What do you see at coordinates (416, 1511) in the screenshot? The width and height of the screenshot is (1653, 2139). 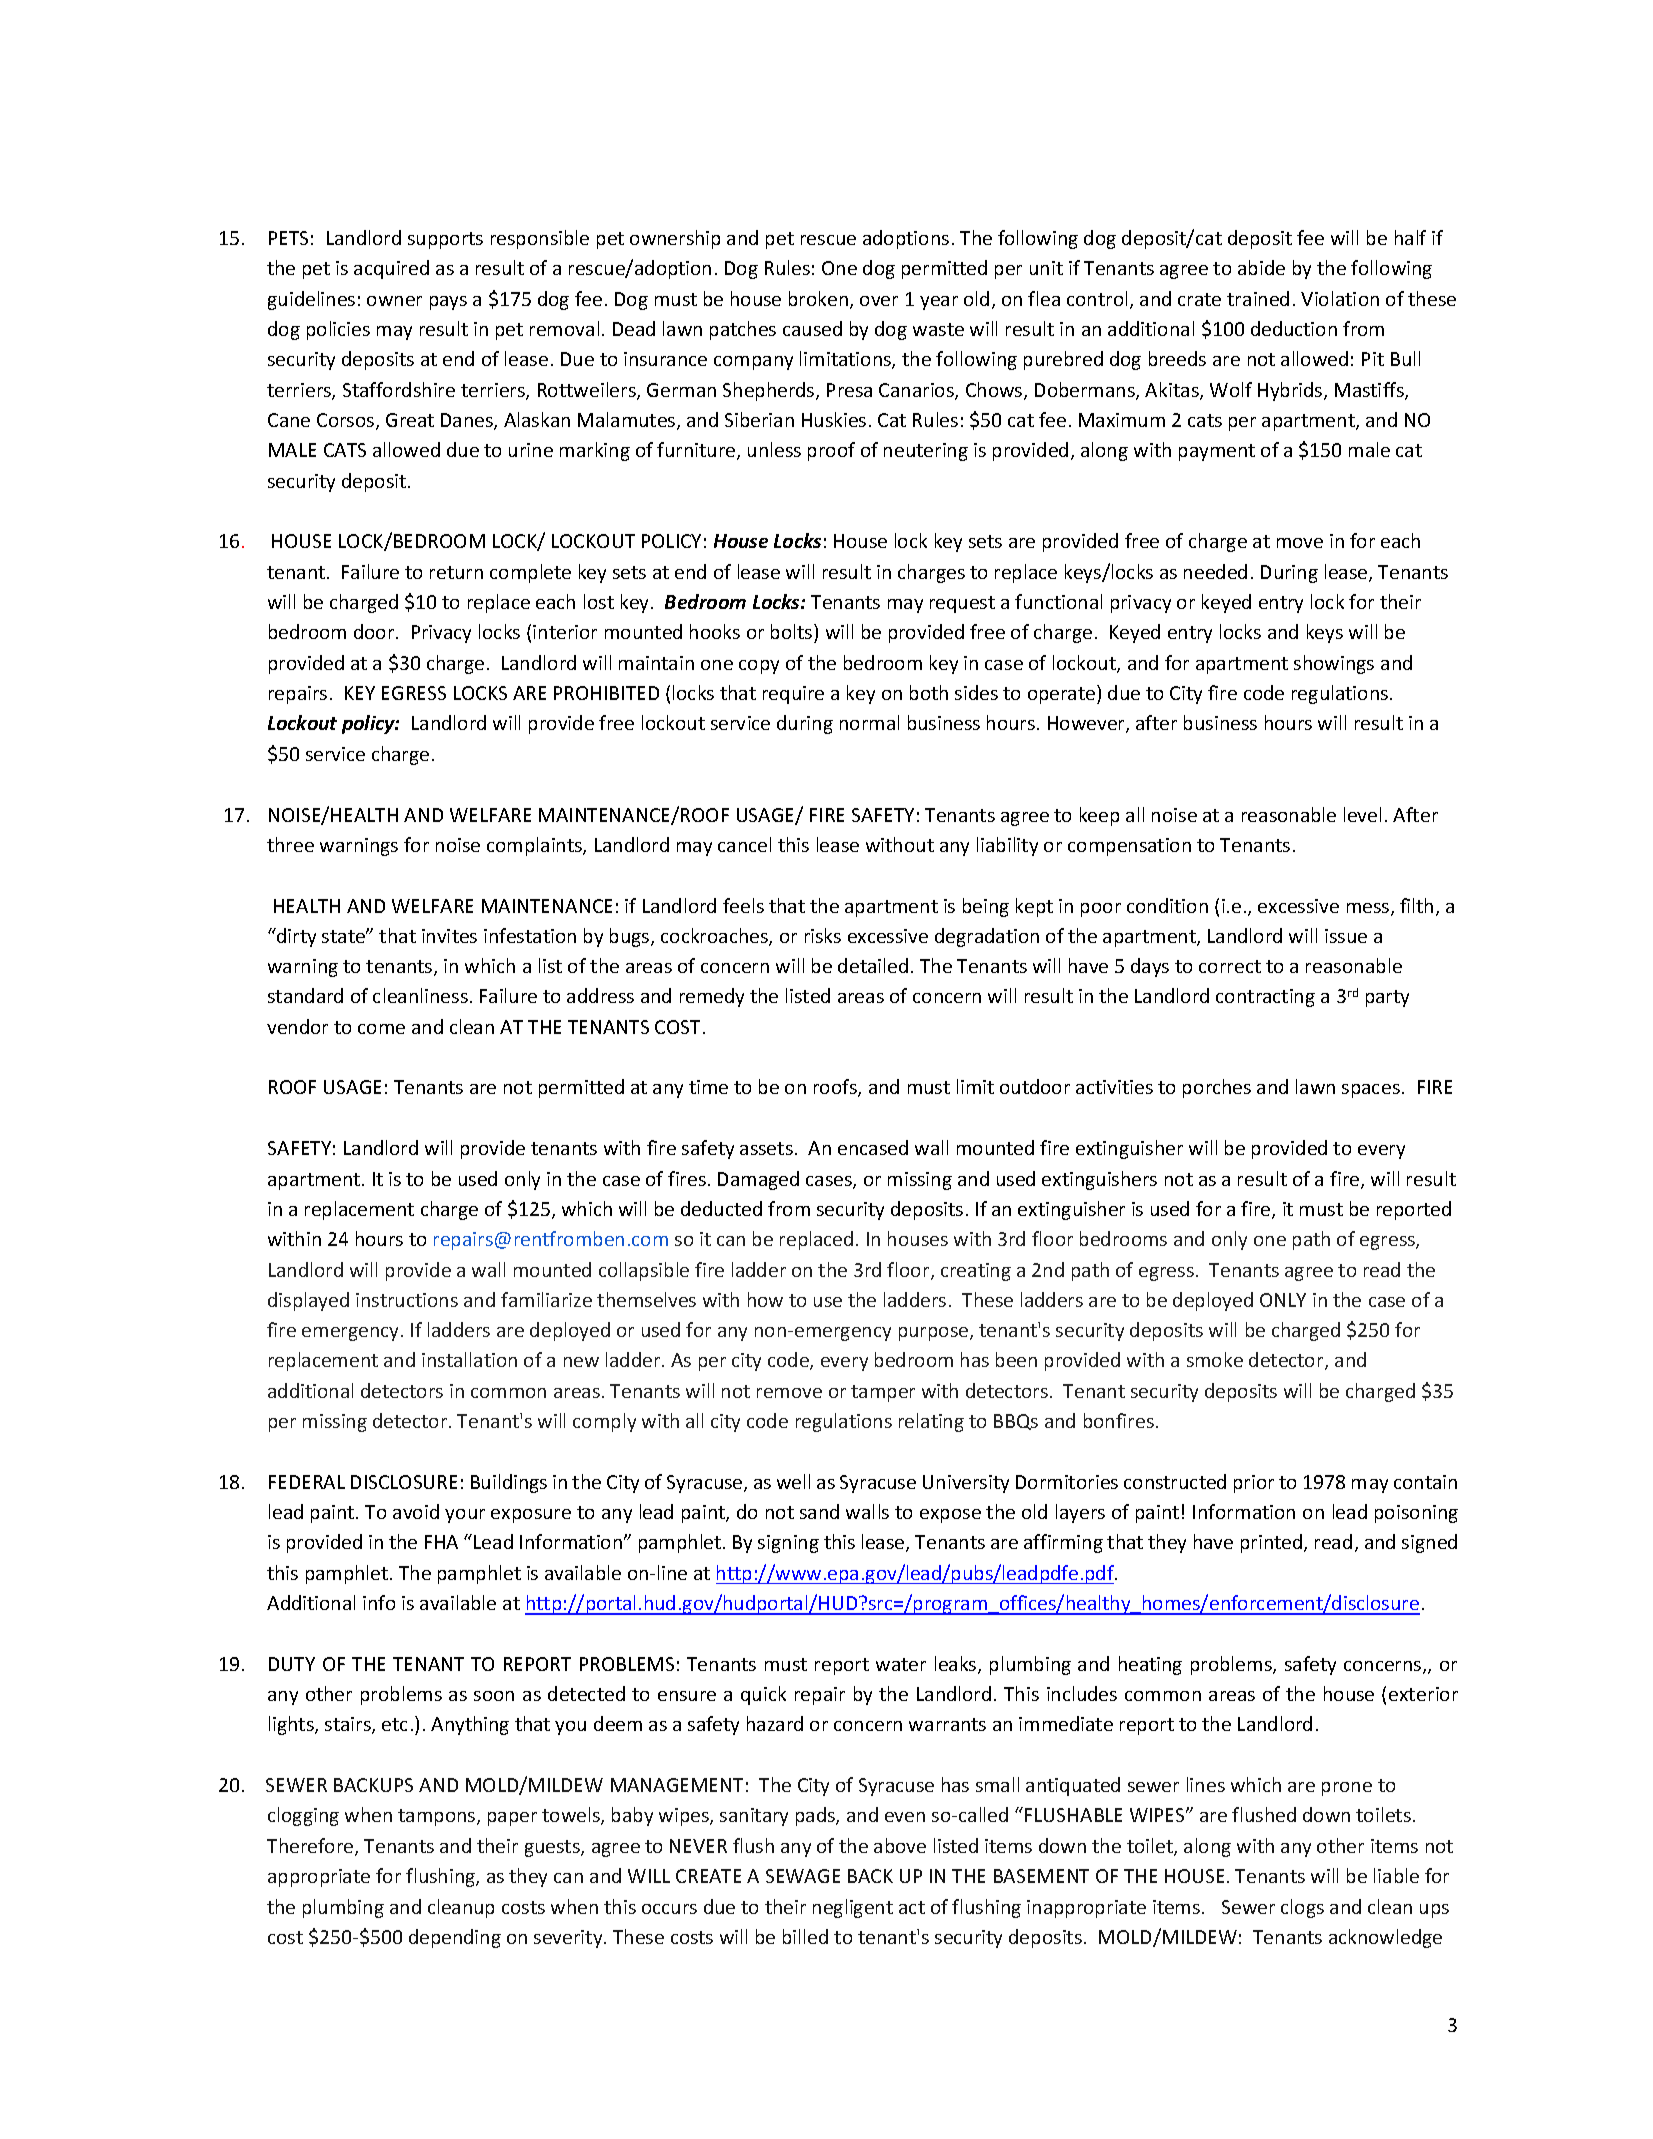 I see `avoid` at bounding box center [416, 1511].
